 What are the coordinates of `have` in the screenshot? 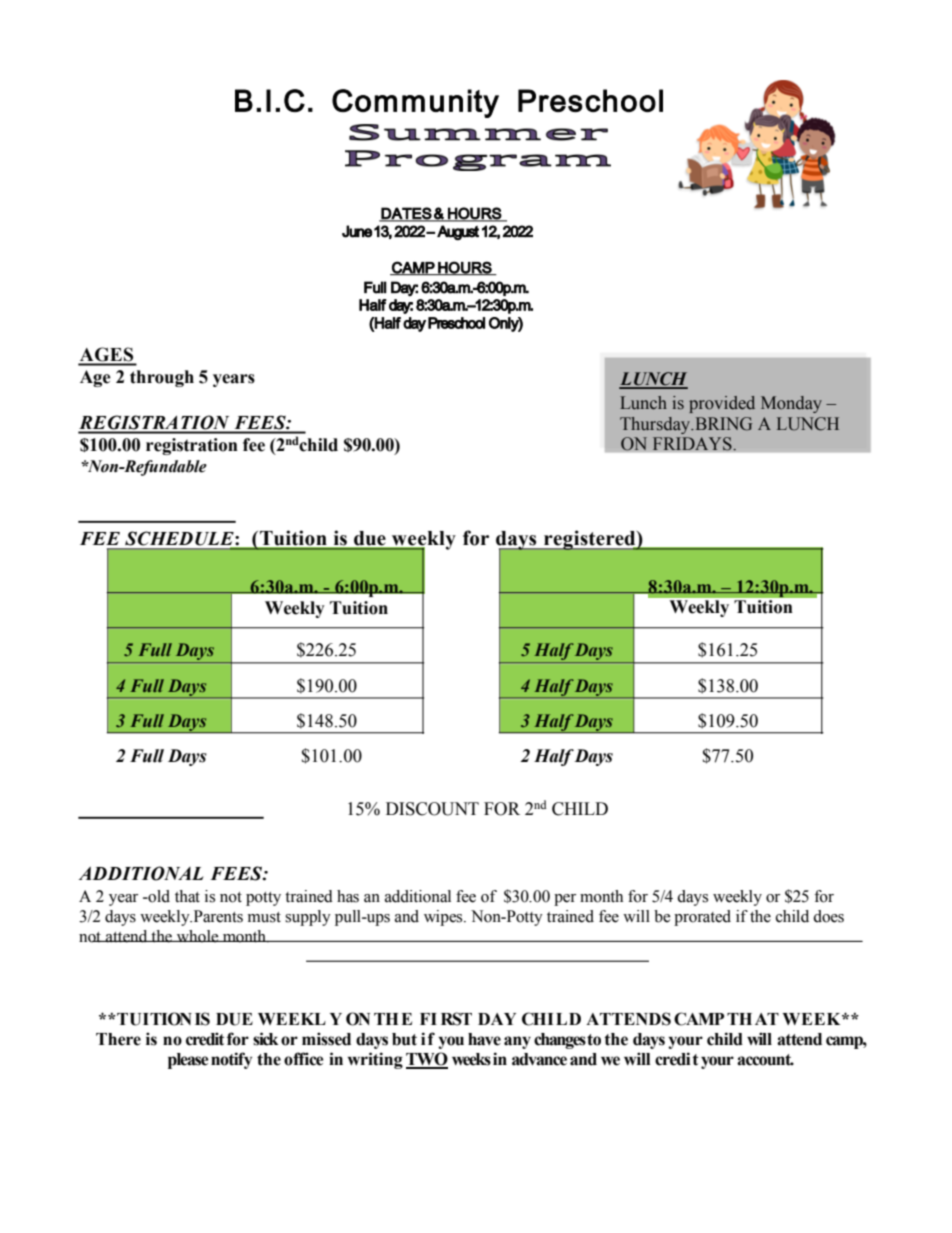 It's located at (484, 1039).
